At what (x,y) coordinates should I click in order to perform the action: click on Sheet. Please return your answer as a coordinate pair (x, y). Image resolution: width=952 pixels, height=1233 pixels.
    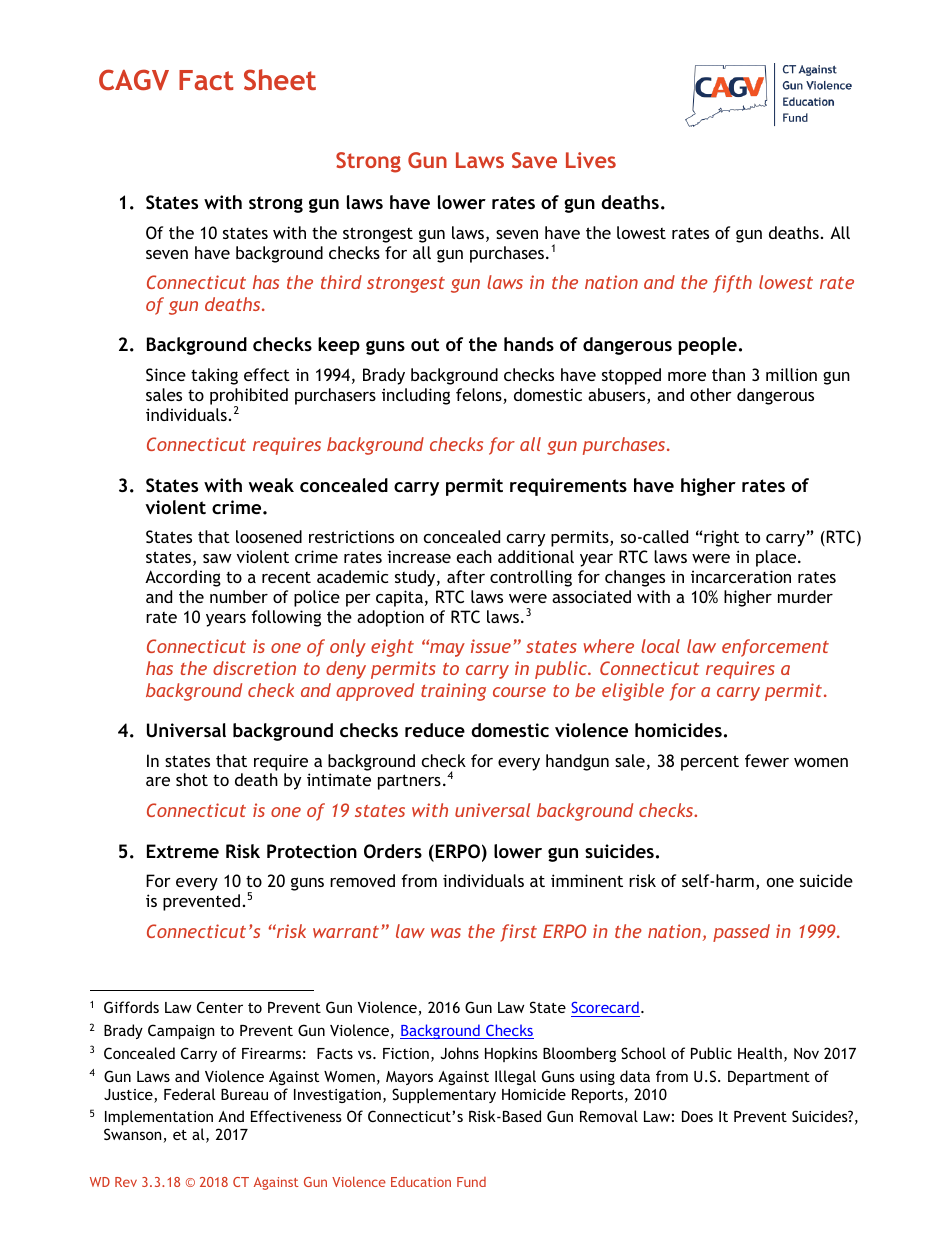
    Looking at the image, I should click on (280, 79).
